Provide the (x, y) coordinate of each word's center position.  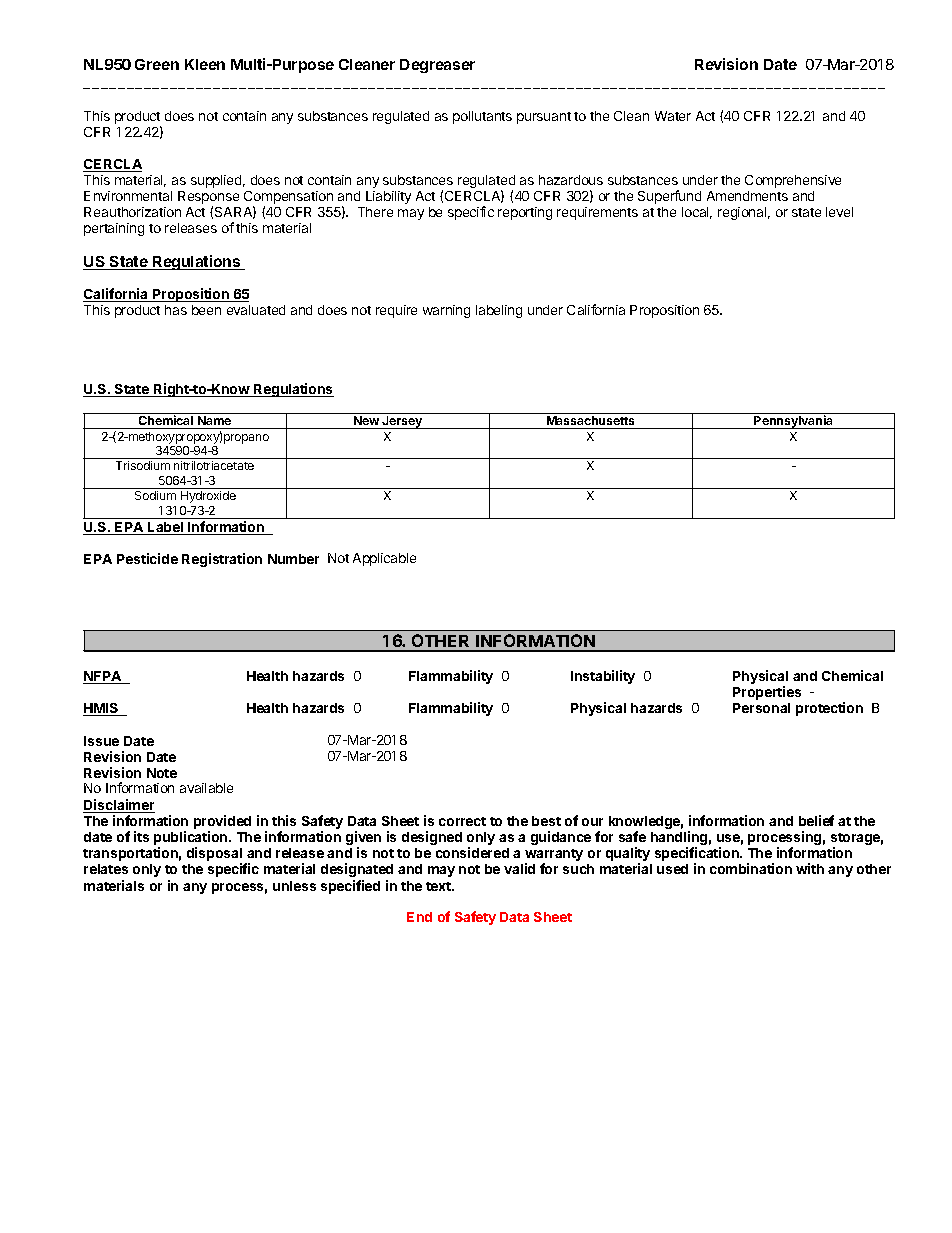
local (697, 213)
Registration (222, 560)
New (367, 422)
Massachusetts (591, 422)
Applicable (384, 559)
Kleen (205, 64)
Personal (761, 708)
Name (215, 422)
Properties (767, 693)
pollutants (482, 117)
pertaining (114, 229)
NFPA (103, 677)
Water (673, 116)
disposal (214, 855)
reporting (525, 213)
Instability (603, 677)
